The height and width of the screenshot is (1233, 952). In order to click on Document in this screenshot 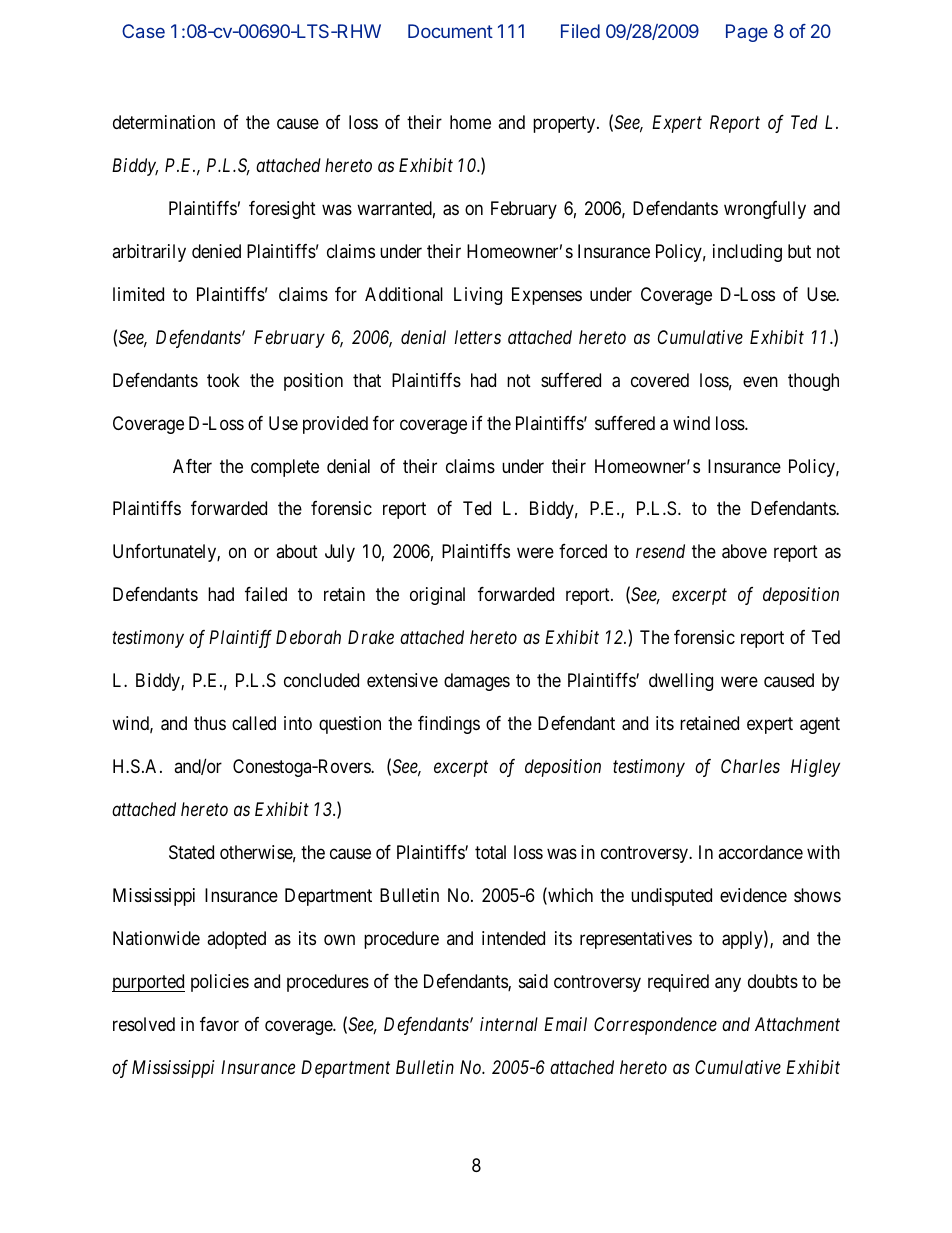, I will do `click(450, 31)`.
